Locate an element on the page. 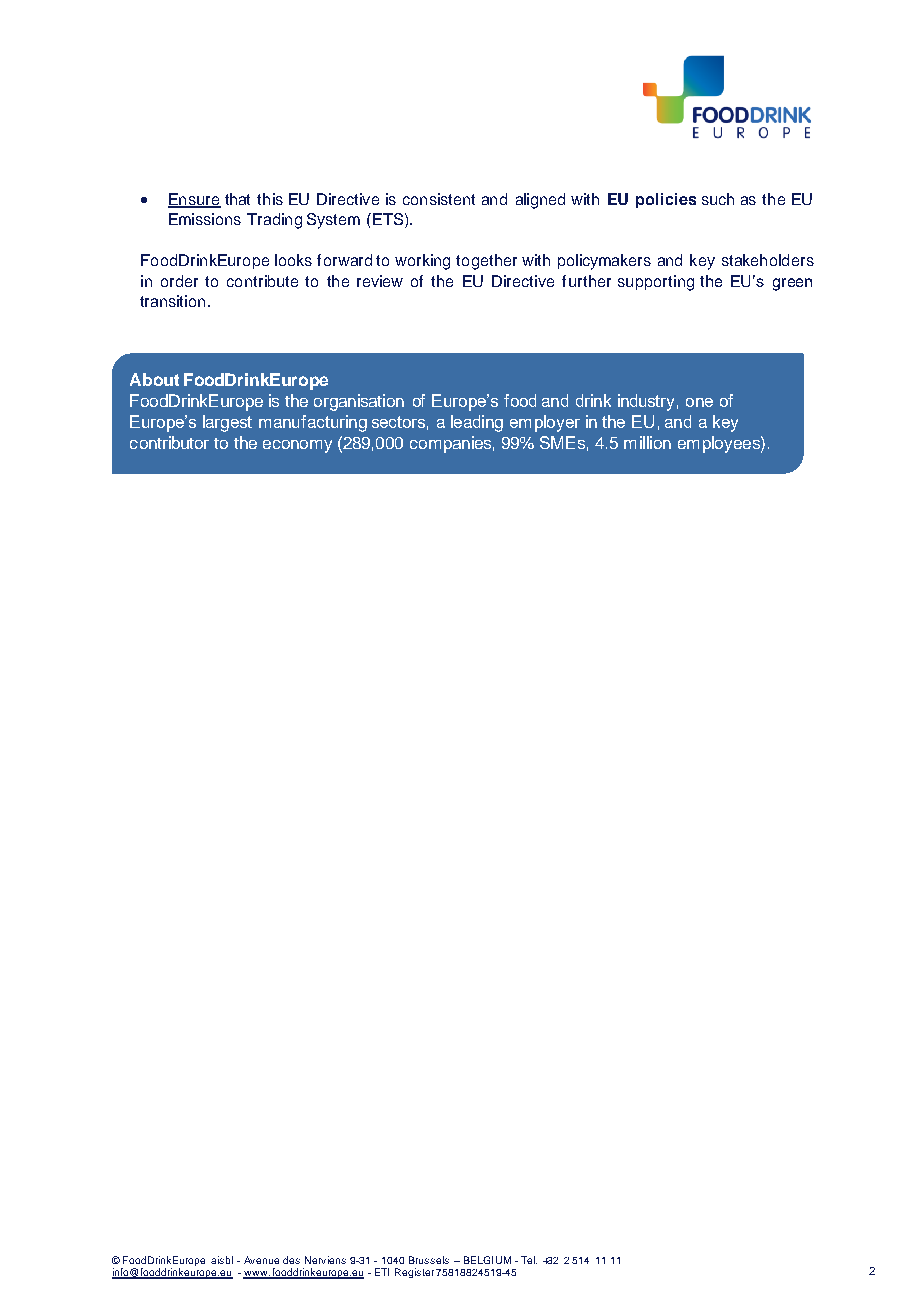  Emissions is located at coordinates (205, 219).
